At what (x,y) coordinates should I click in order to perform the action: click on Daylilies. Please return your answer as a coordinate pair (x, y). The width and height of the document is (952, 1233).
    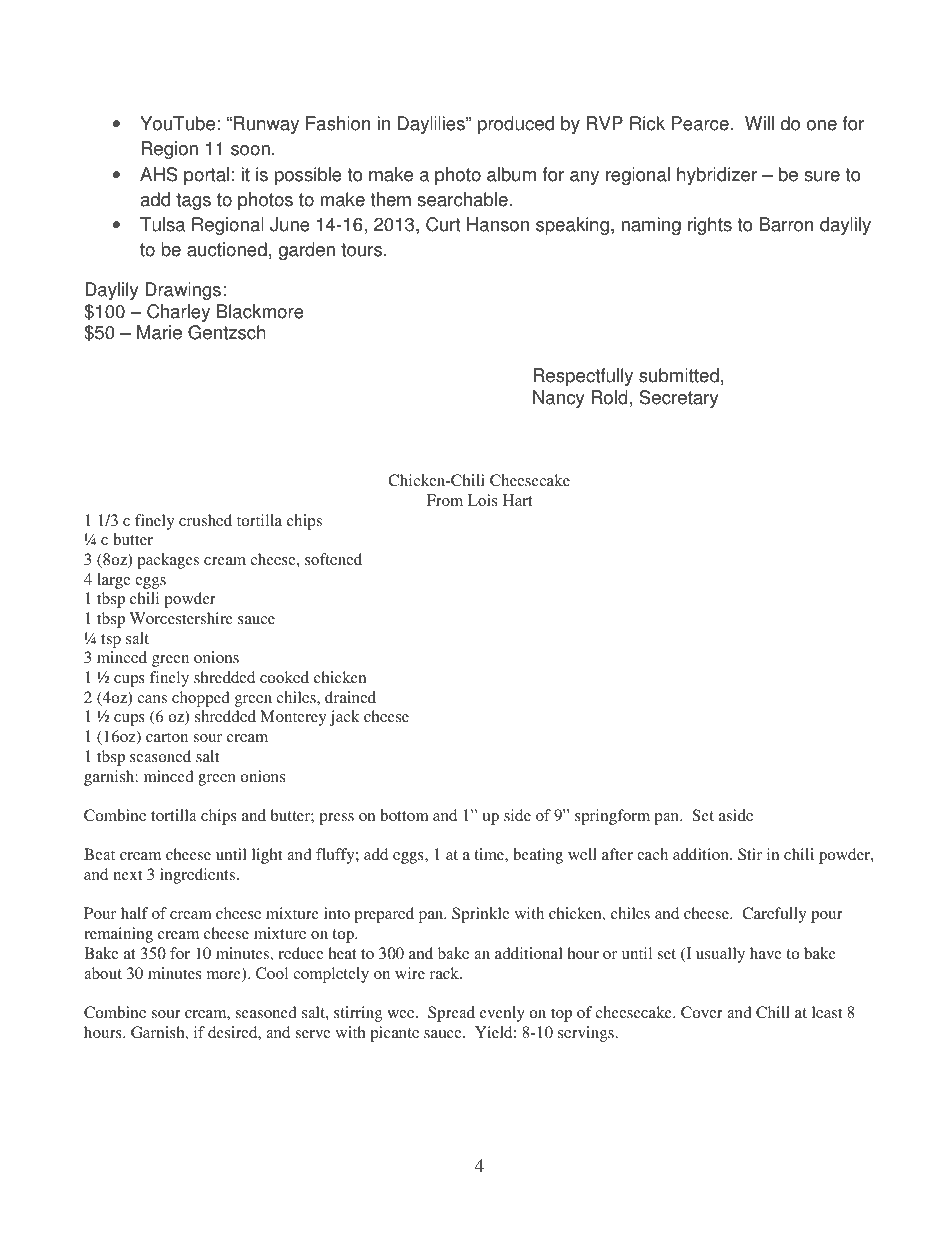
    Looking at the image, I should click on (432, 125).
